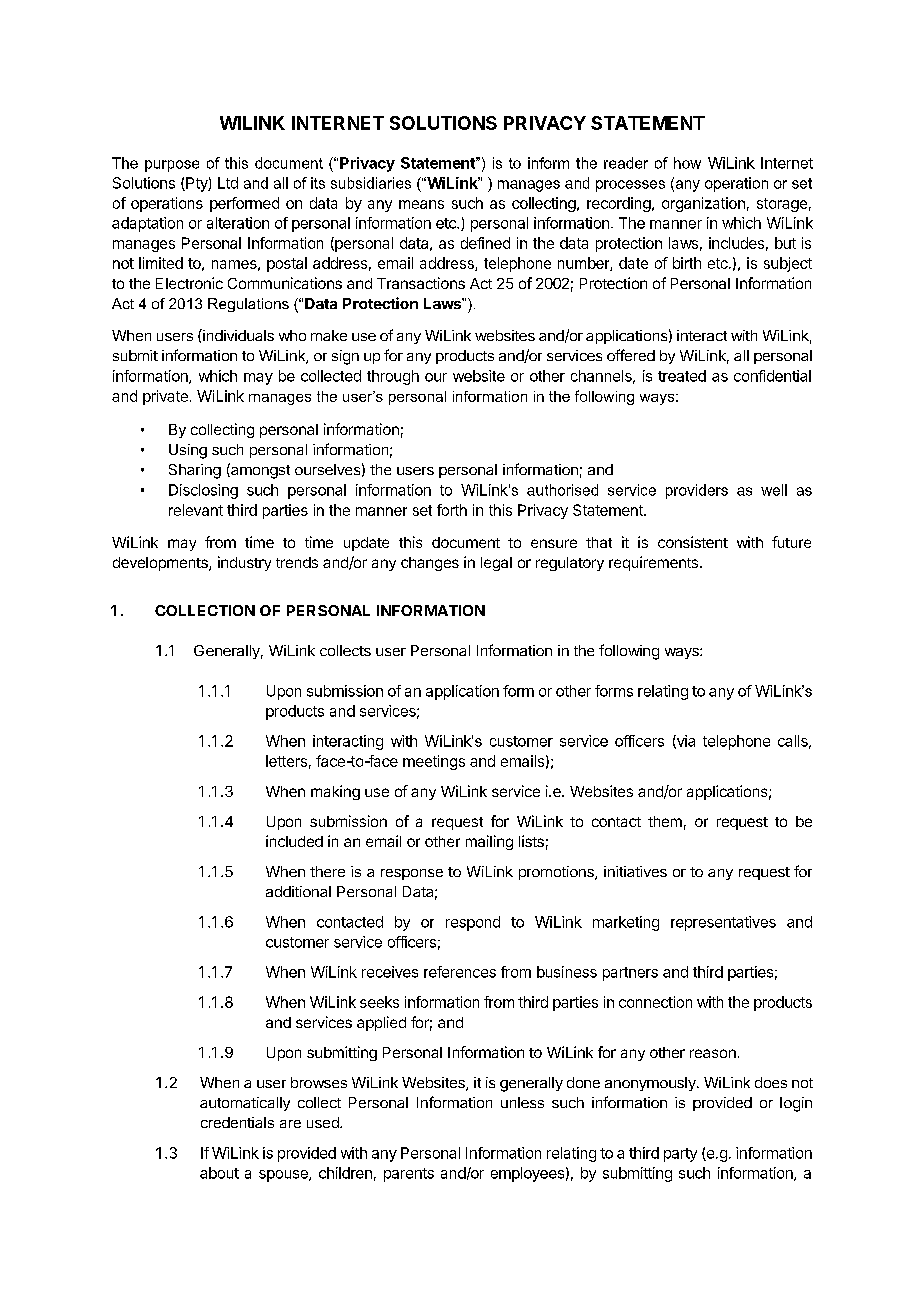 The width and height of the page is (924, 1308). Describe the element at coordinates (228, 183) in the page. I see `Ltd` at that location.
